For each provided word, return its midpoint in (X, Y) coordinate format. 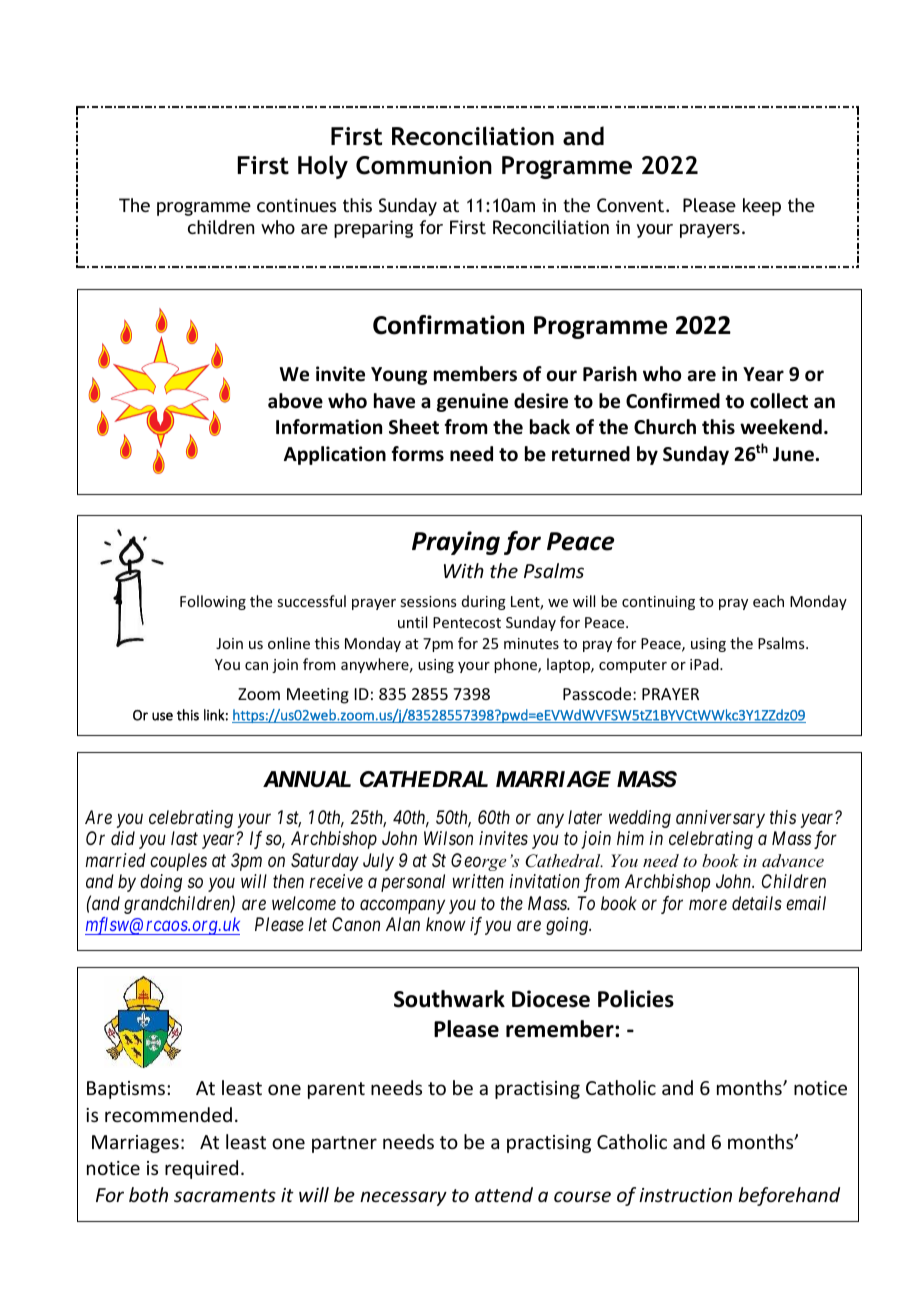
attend (504, 1194)
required (201, 1169)
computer (633, 666)
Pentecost (467, 622)
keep (762, 207)
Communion (424, 165)
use (162, 716)
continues (296, 205)
